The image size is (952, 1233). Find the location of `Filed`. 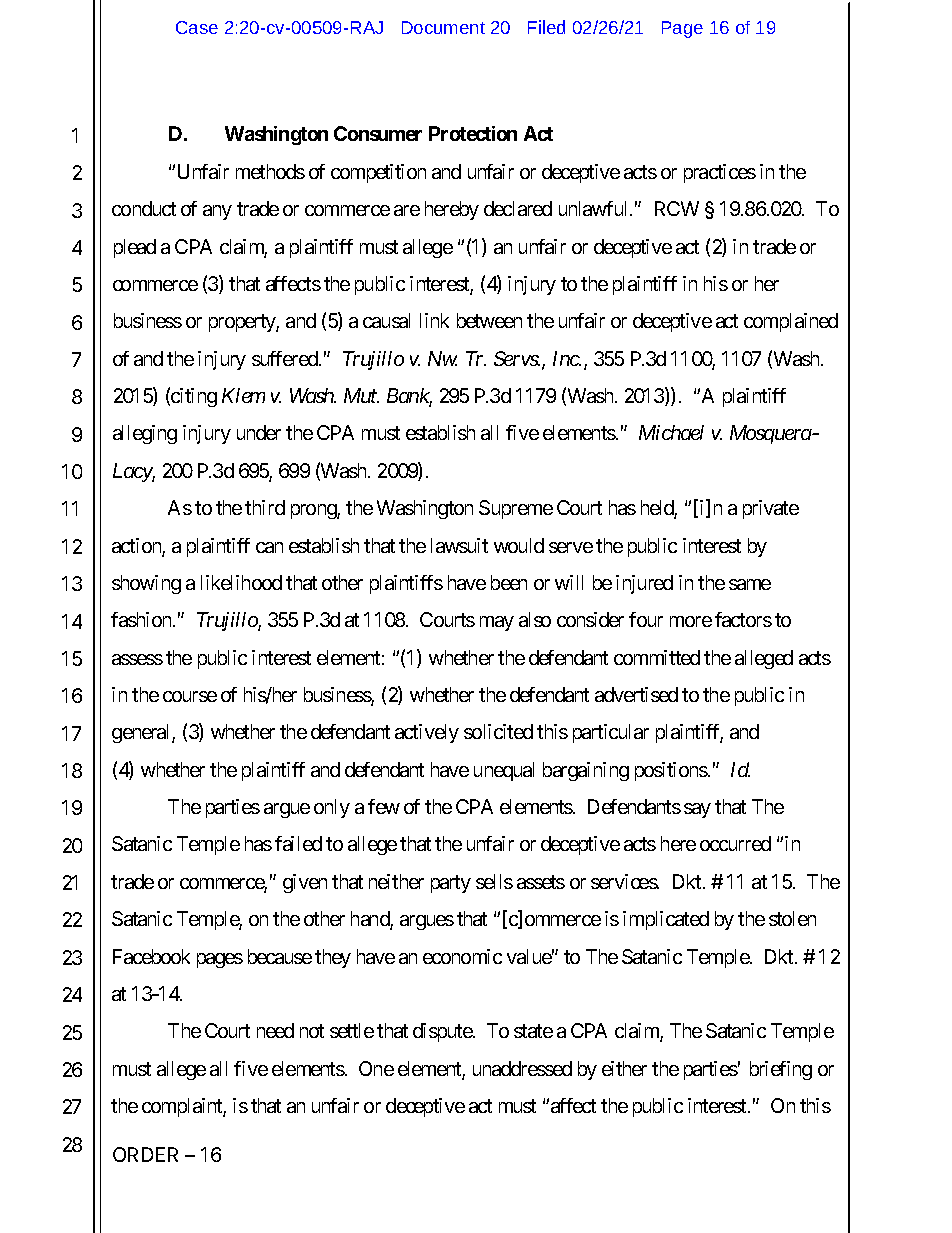

Filed is located at coordinates (546, 27).
